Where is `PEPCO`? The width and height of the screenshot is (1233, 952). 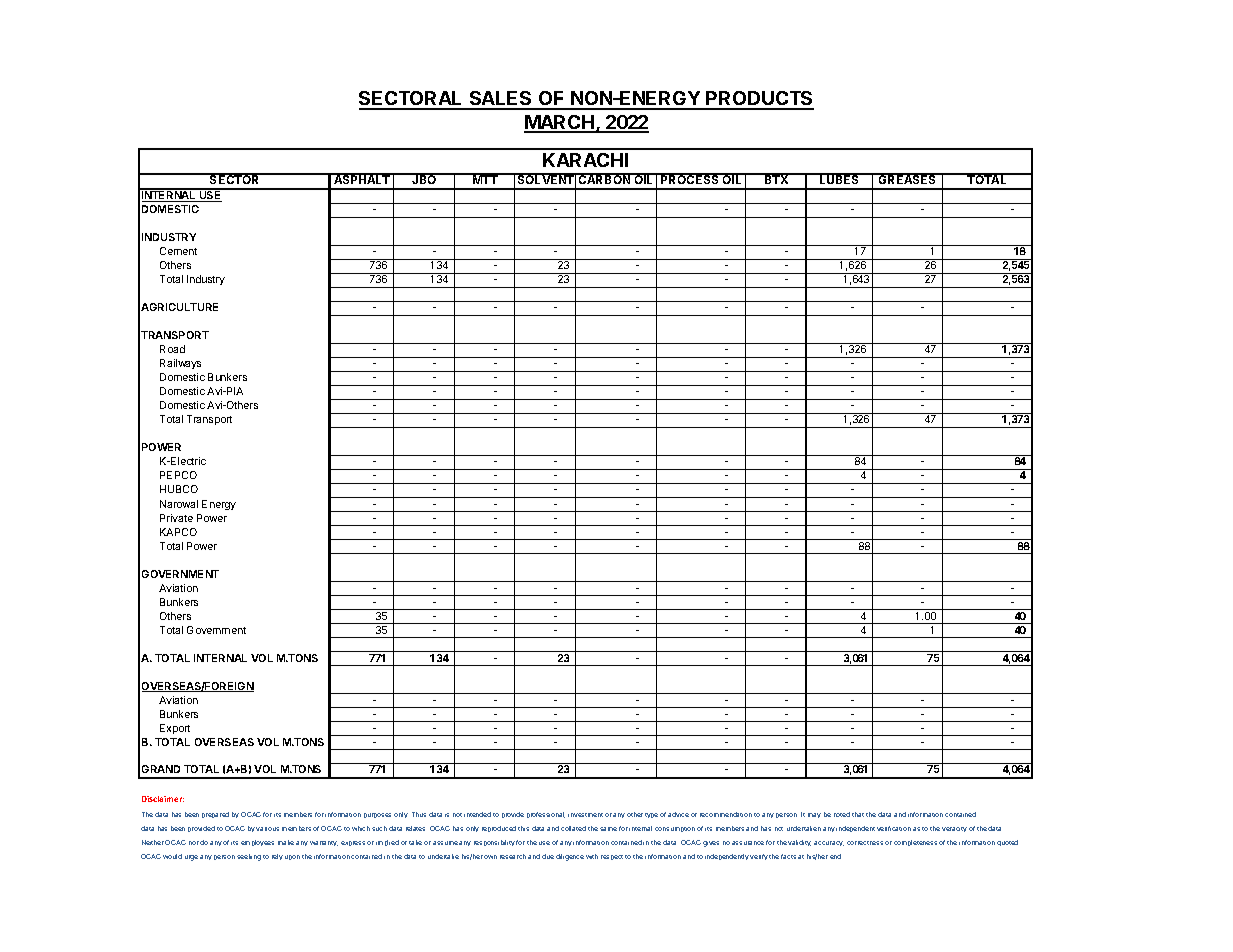 PEPCO is located at coordinates (178, 475).
